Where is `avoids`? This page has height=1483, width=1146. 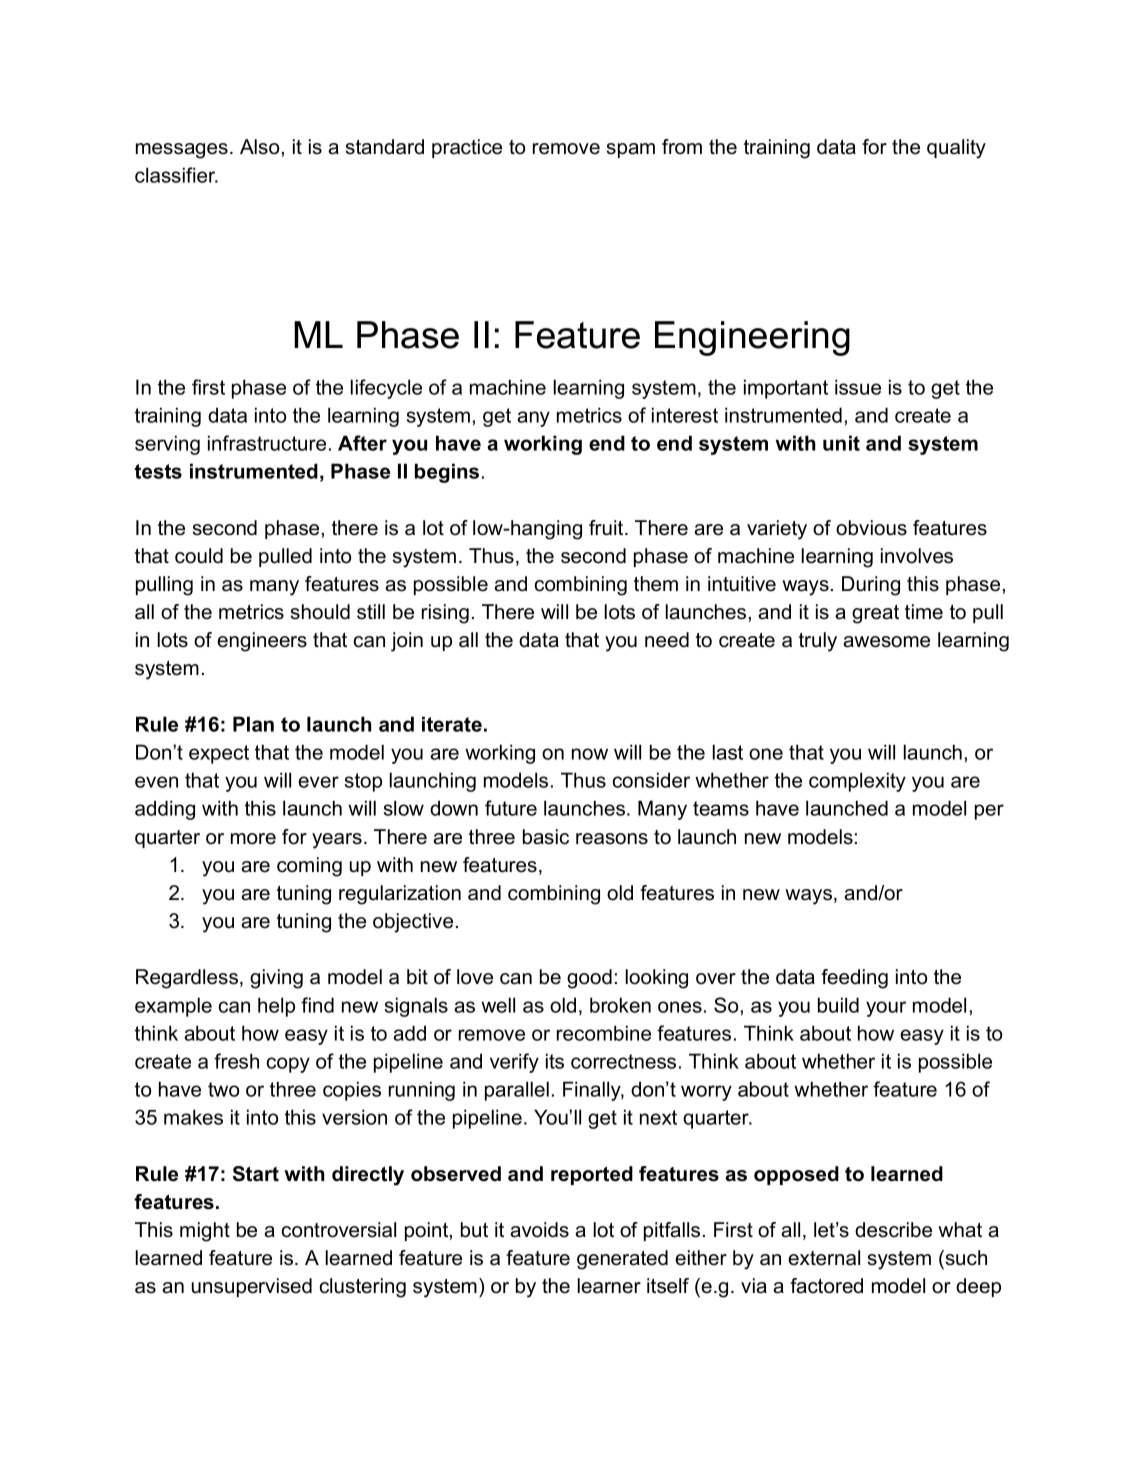
avoids is located at coordinates (539, 1230).
